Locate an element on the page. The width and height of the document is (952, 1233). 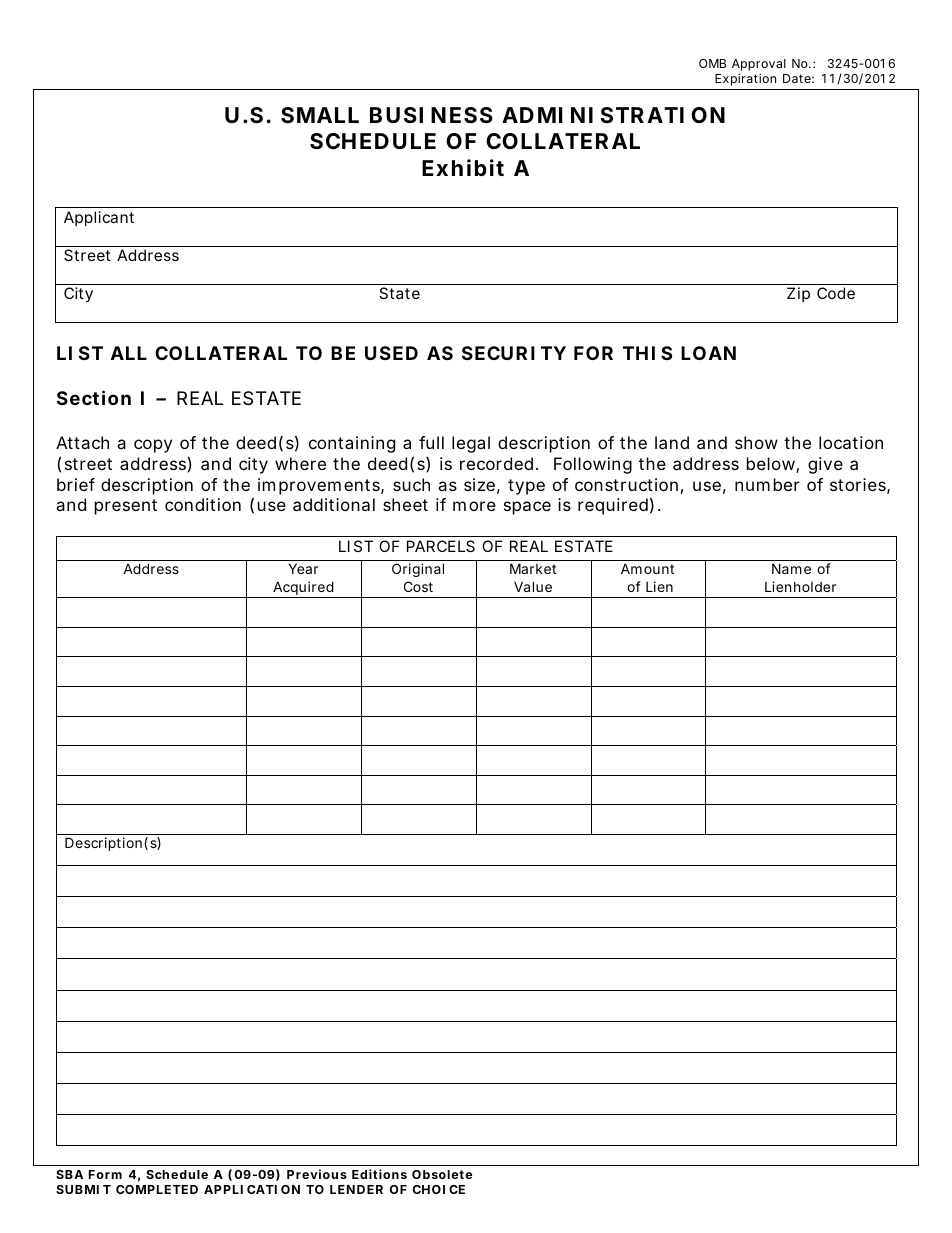
Obsolete is located at coordinates (442, 1174).
